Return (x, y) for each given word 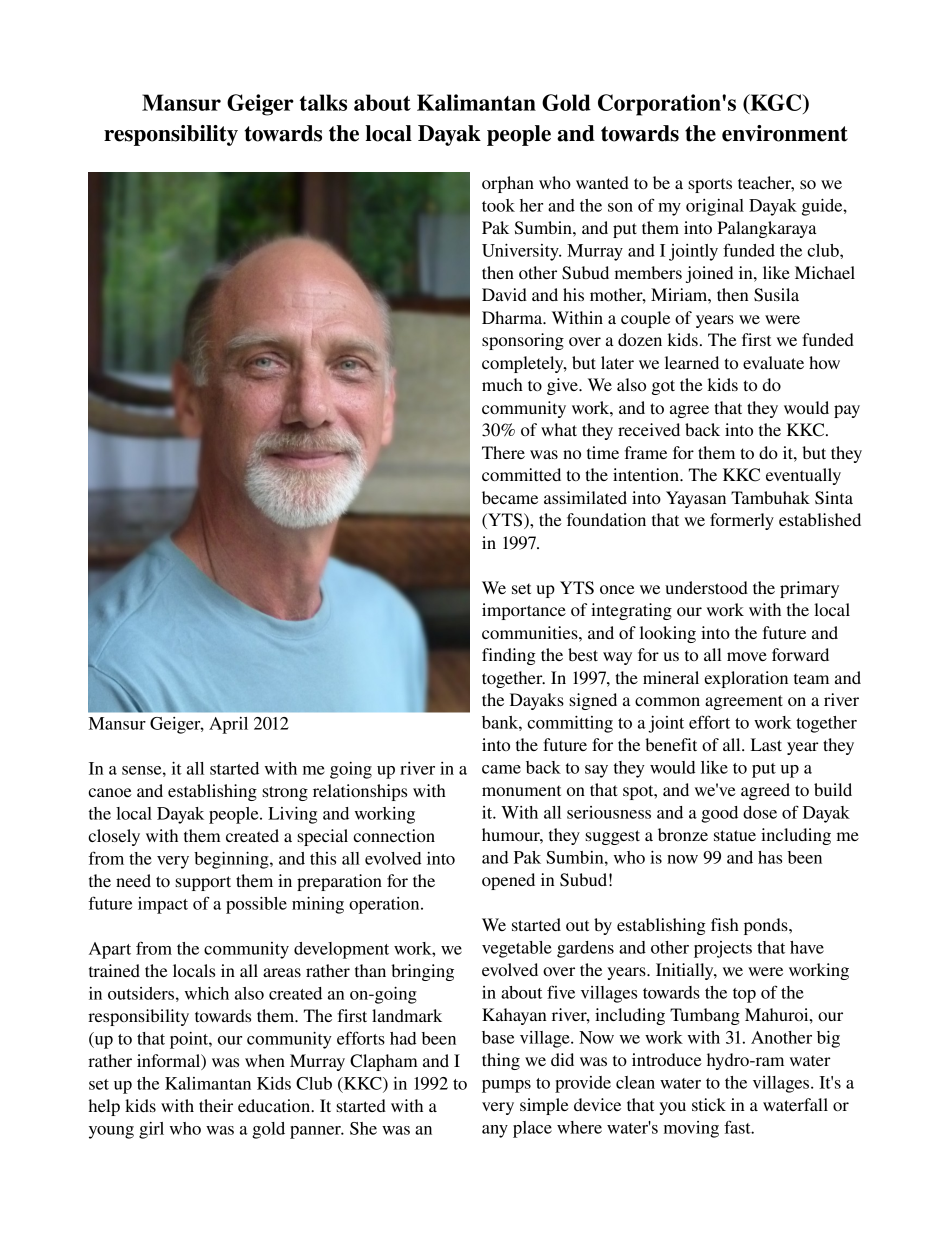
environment (785, 133)
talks (323, 102)
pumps (506, 1086)
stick (709, 1104)
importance (524, 611)
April (228, 725)
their (216, 1105)
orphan (508, 184)
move (747, 656)
